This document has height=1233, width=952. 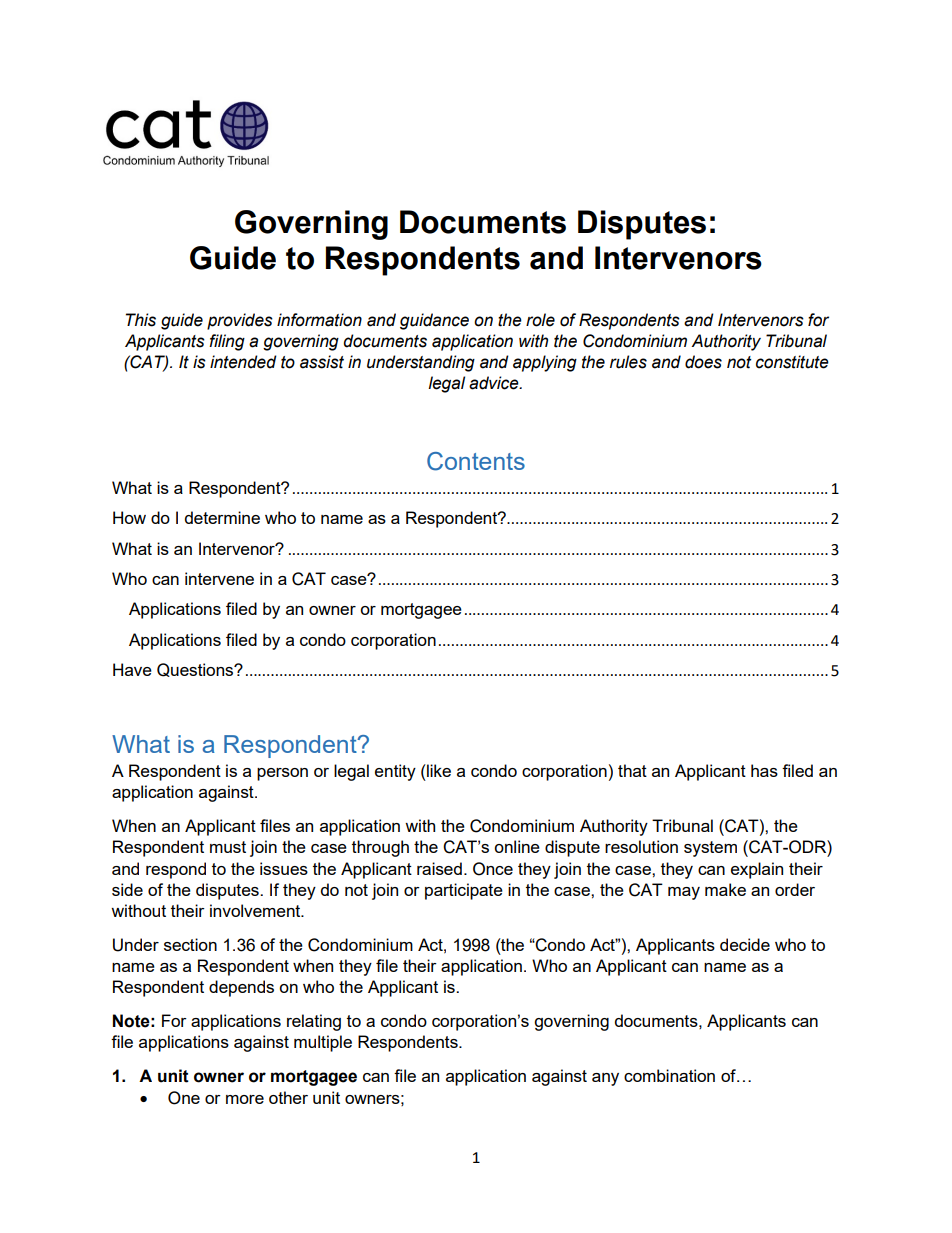 I want to click on combination, so click(x=669, y=1075).
